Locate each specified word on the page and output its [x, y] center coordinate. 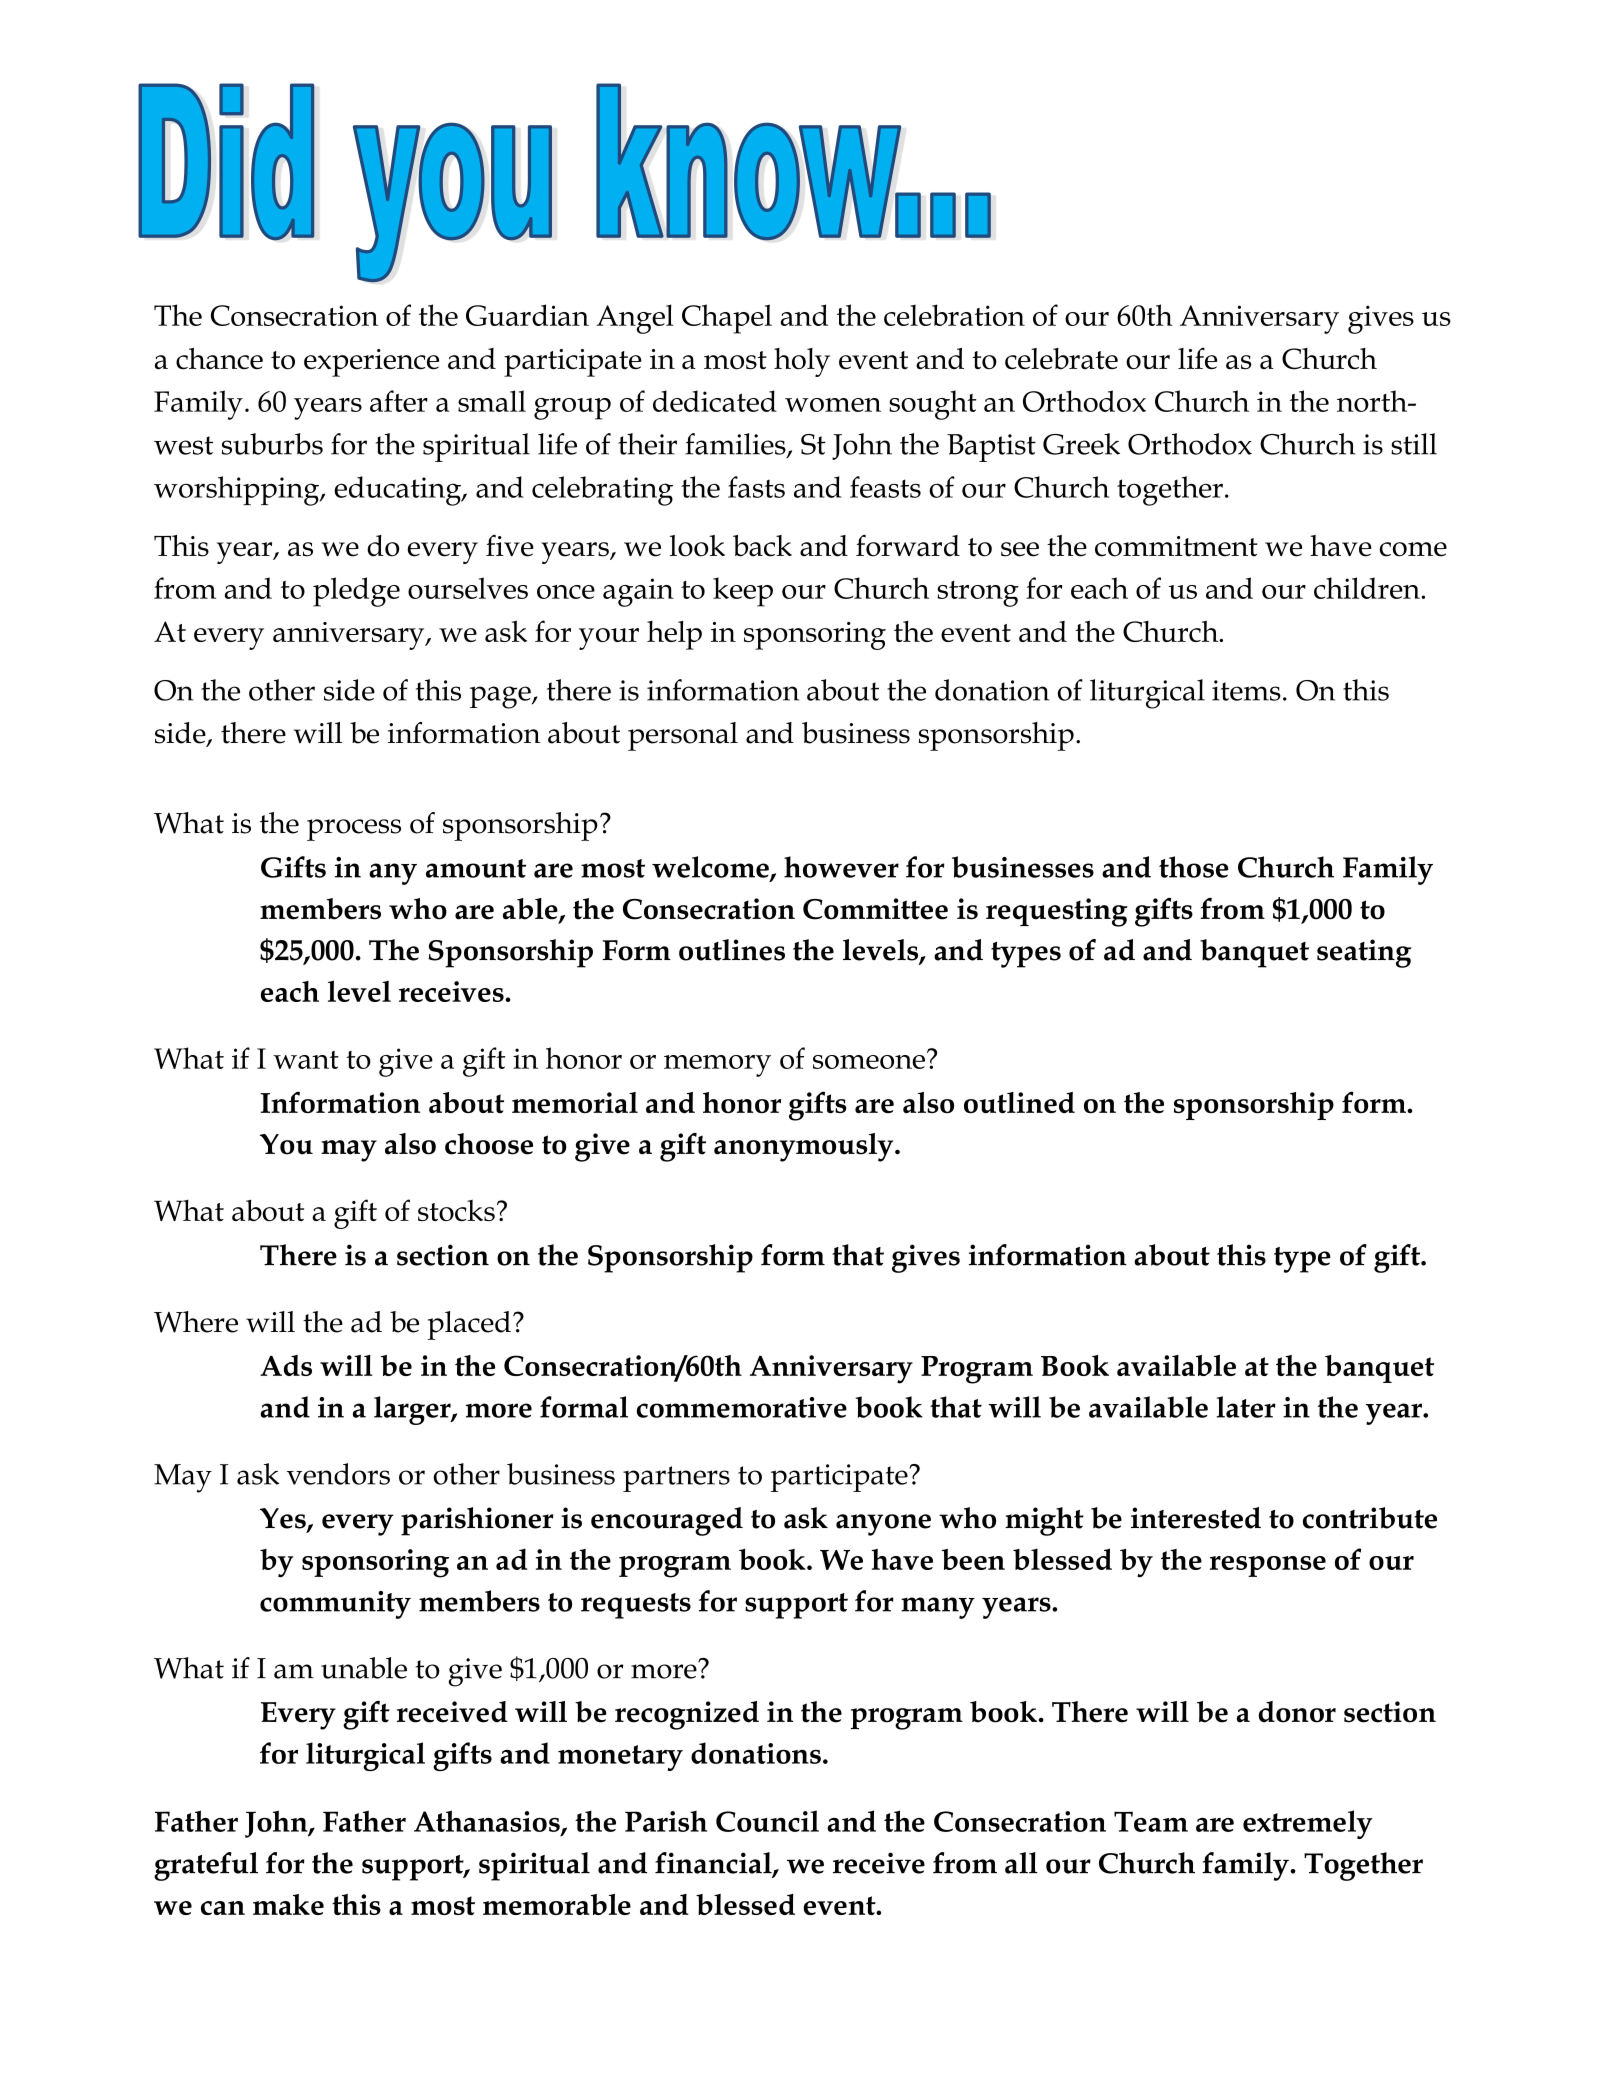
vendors [338, 1474]
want [306, 1060]
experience [371, 363]
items [1246, 690]
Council [767, 1821]
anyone [883, 1525]
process [354, 830]
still [1414, 444]
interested [1196, 1518]
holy [802, 362]
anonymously [805, 1147]
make [288, 1904]
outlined [1019, 1102]
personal [683, 736]
